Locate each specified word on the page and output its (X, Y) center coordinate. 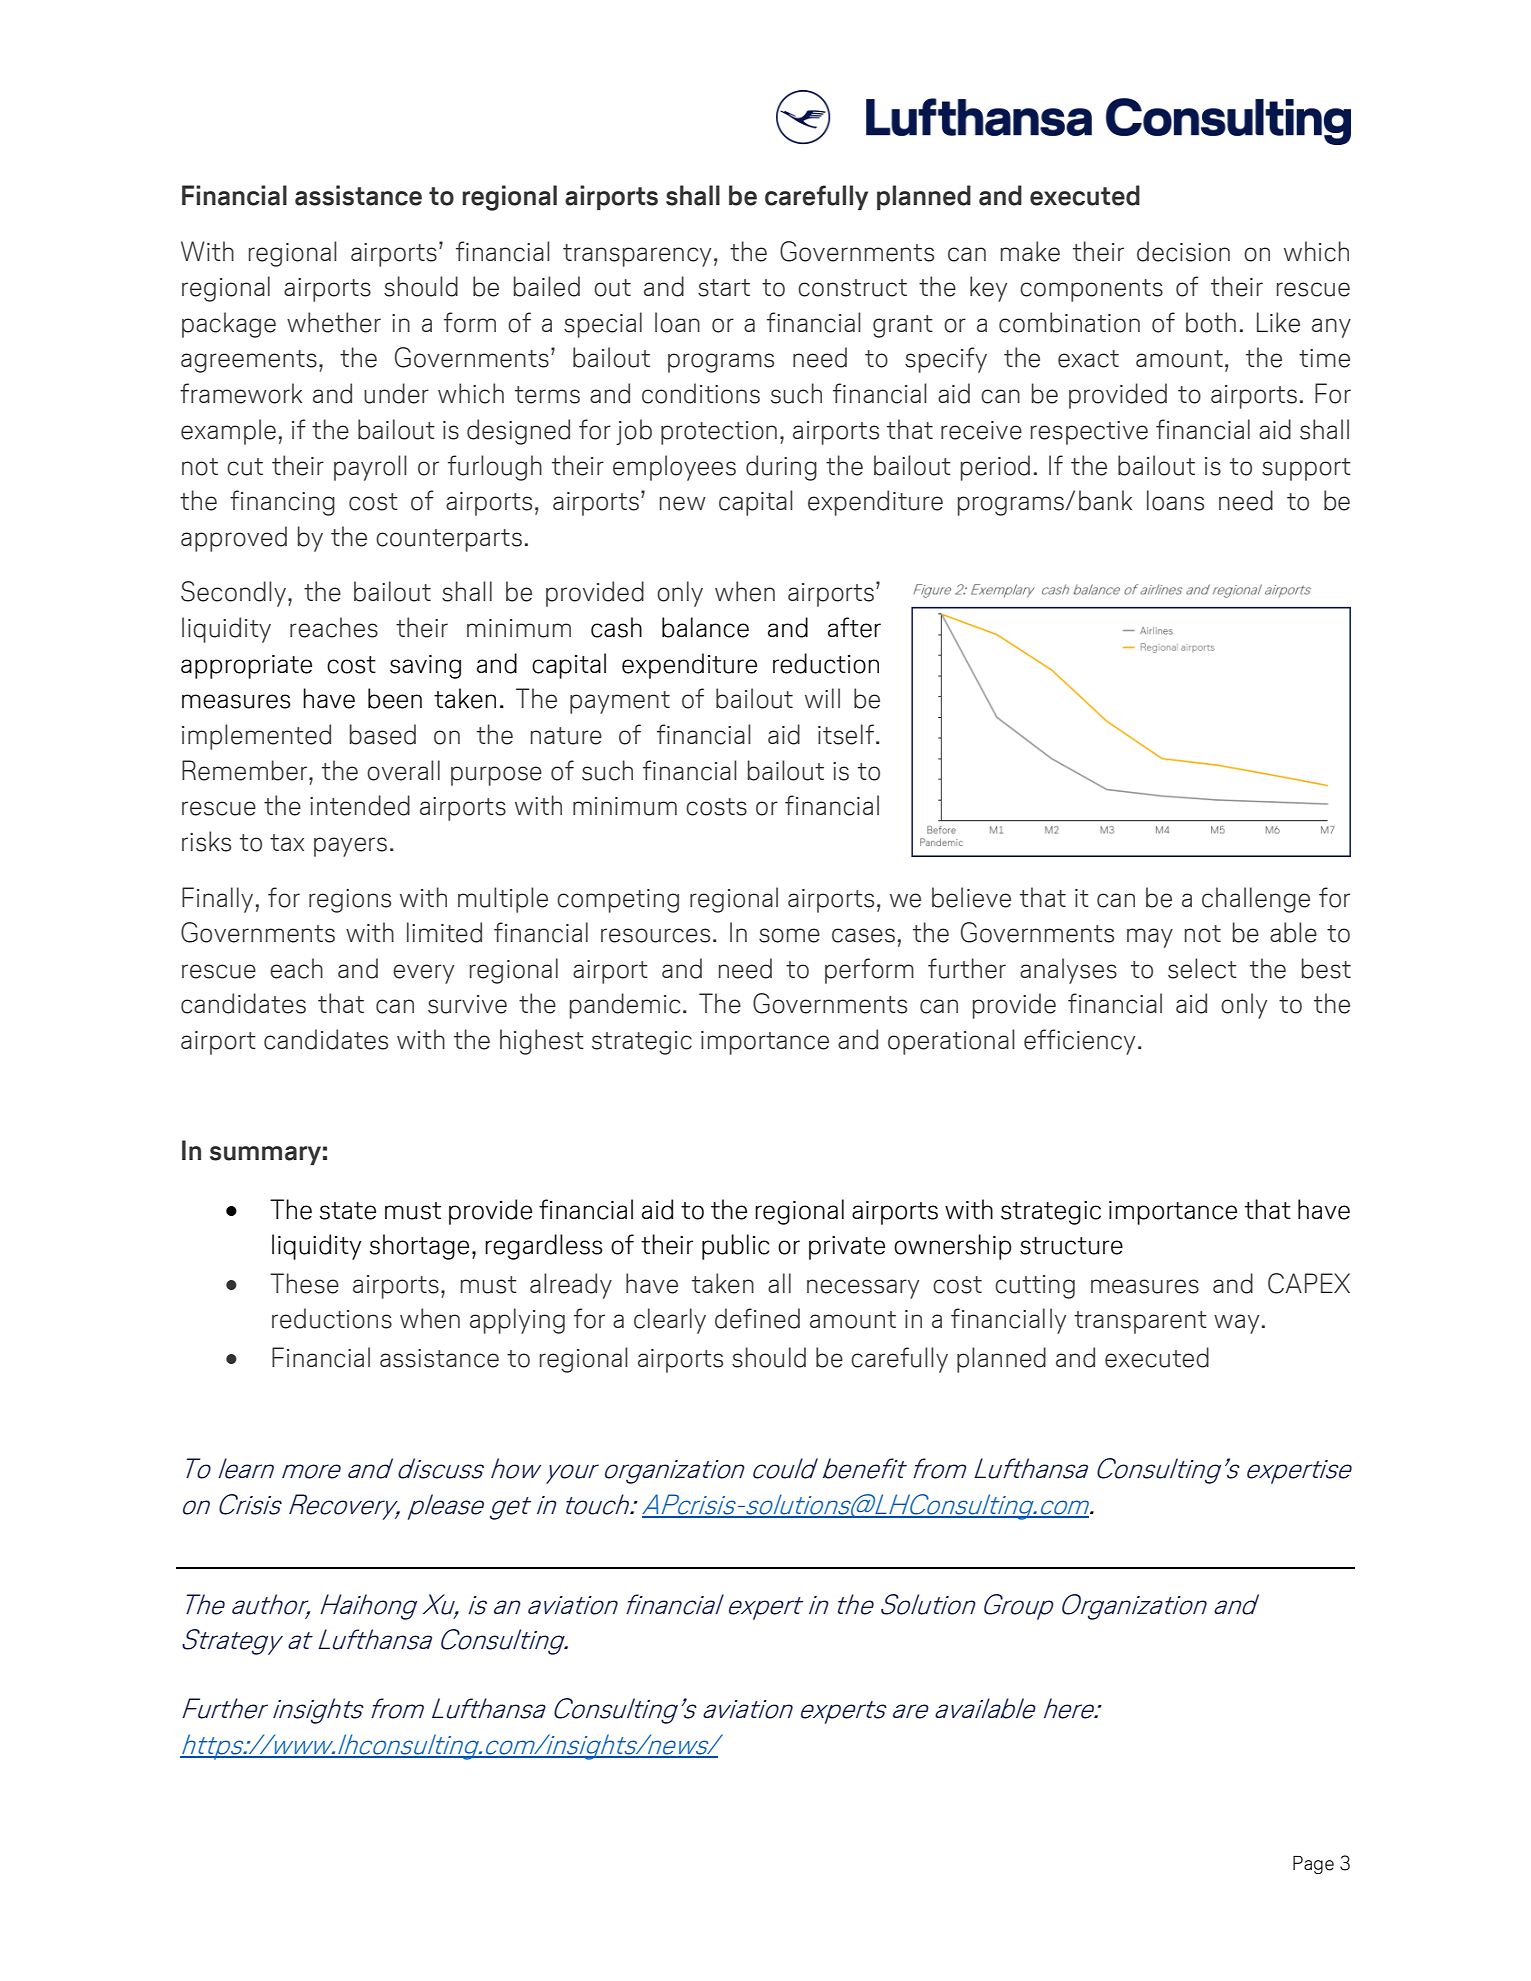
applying (517, 1321)
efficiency (1079, 1042)
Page (1313, 1865)
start (724, 288)
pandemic (625, 1006)
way (1236, 1324)
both (1211, 322)
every (423, 974)
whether (334, 322)
